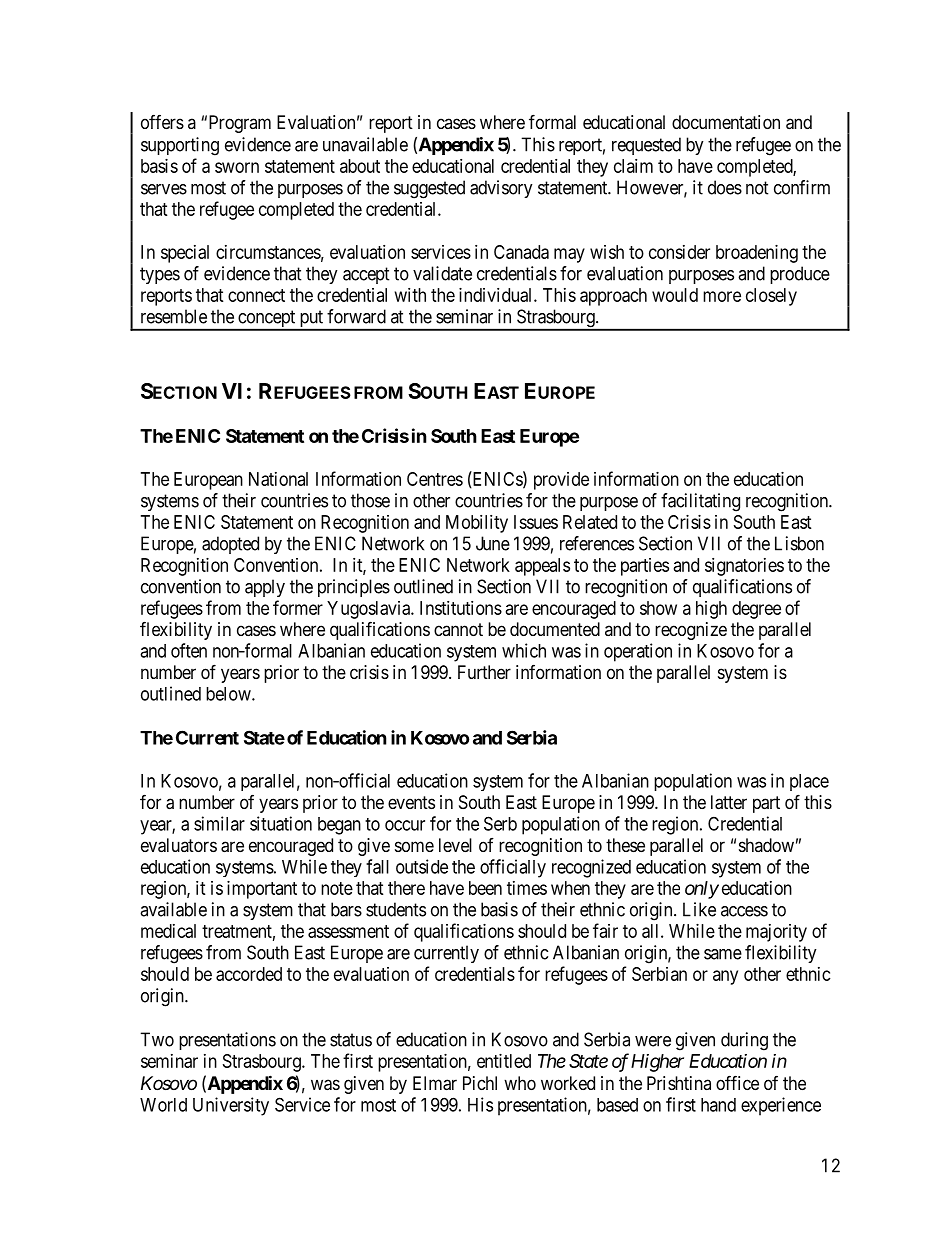 Image resolution: width=952 pixels, height=1233 pixels. Describe the element at coordinates (231, 1106) in the page. I see `University` at that location.
